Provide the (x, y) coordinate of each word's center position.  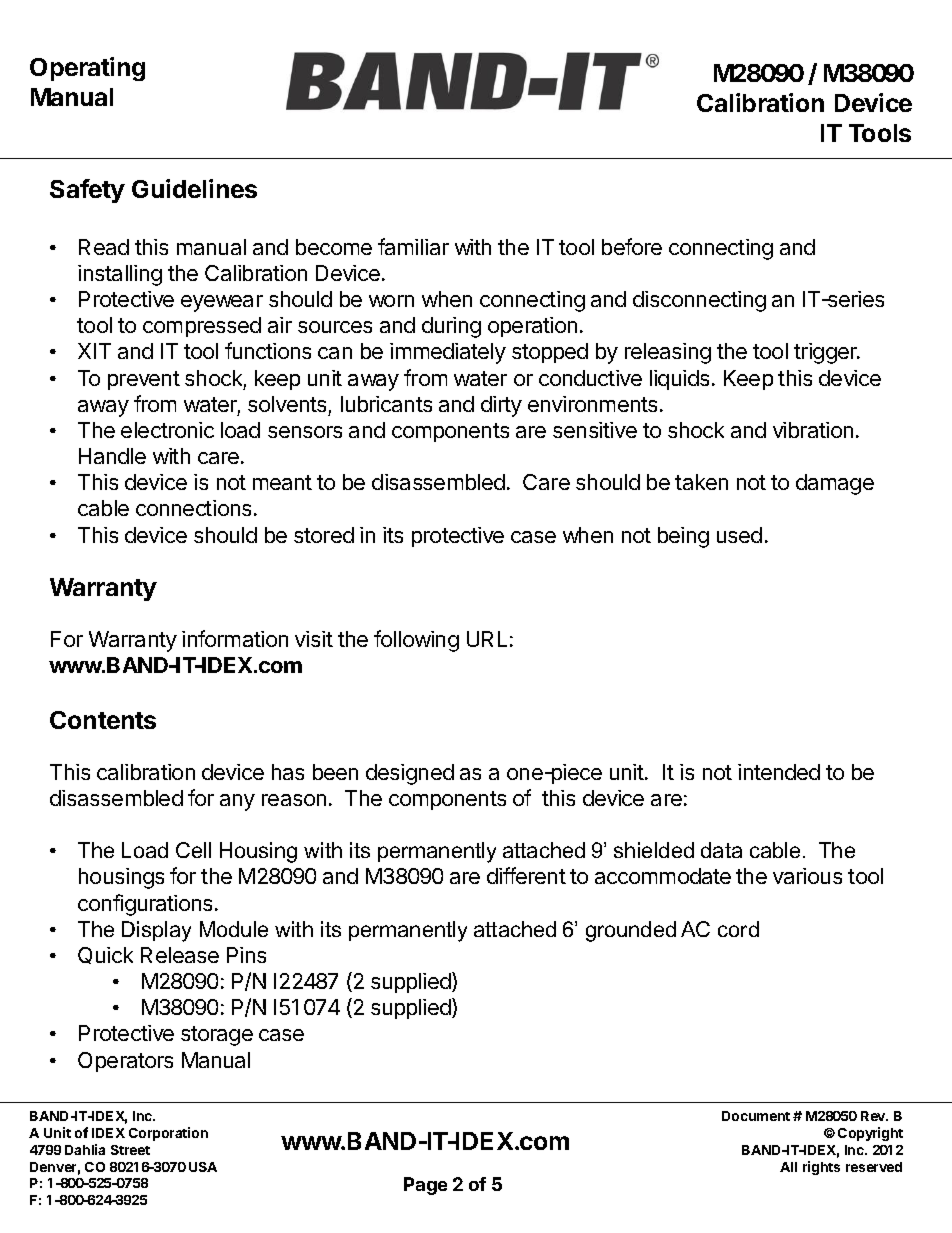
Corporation (168, 1134)
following (416, 641)
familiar (413, 246)
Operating (87, 69)
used (739, 535)
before (632, 246)
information (235, 638)
